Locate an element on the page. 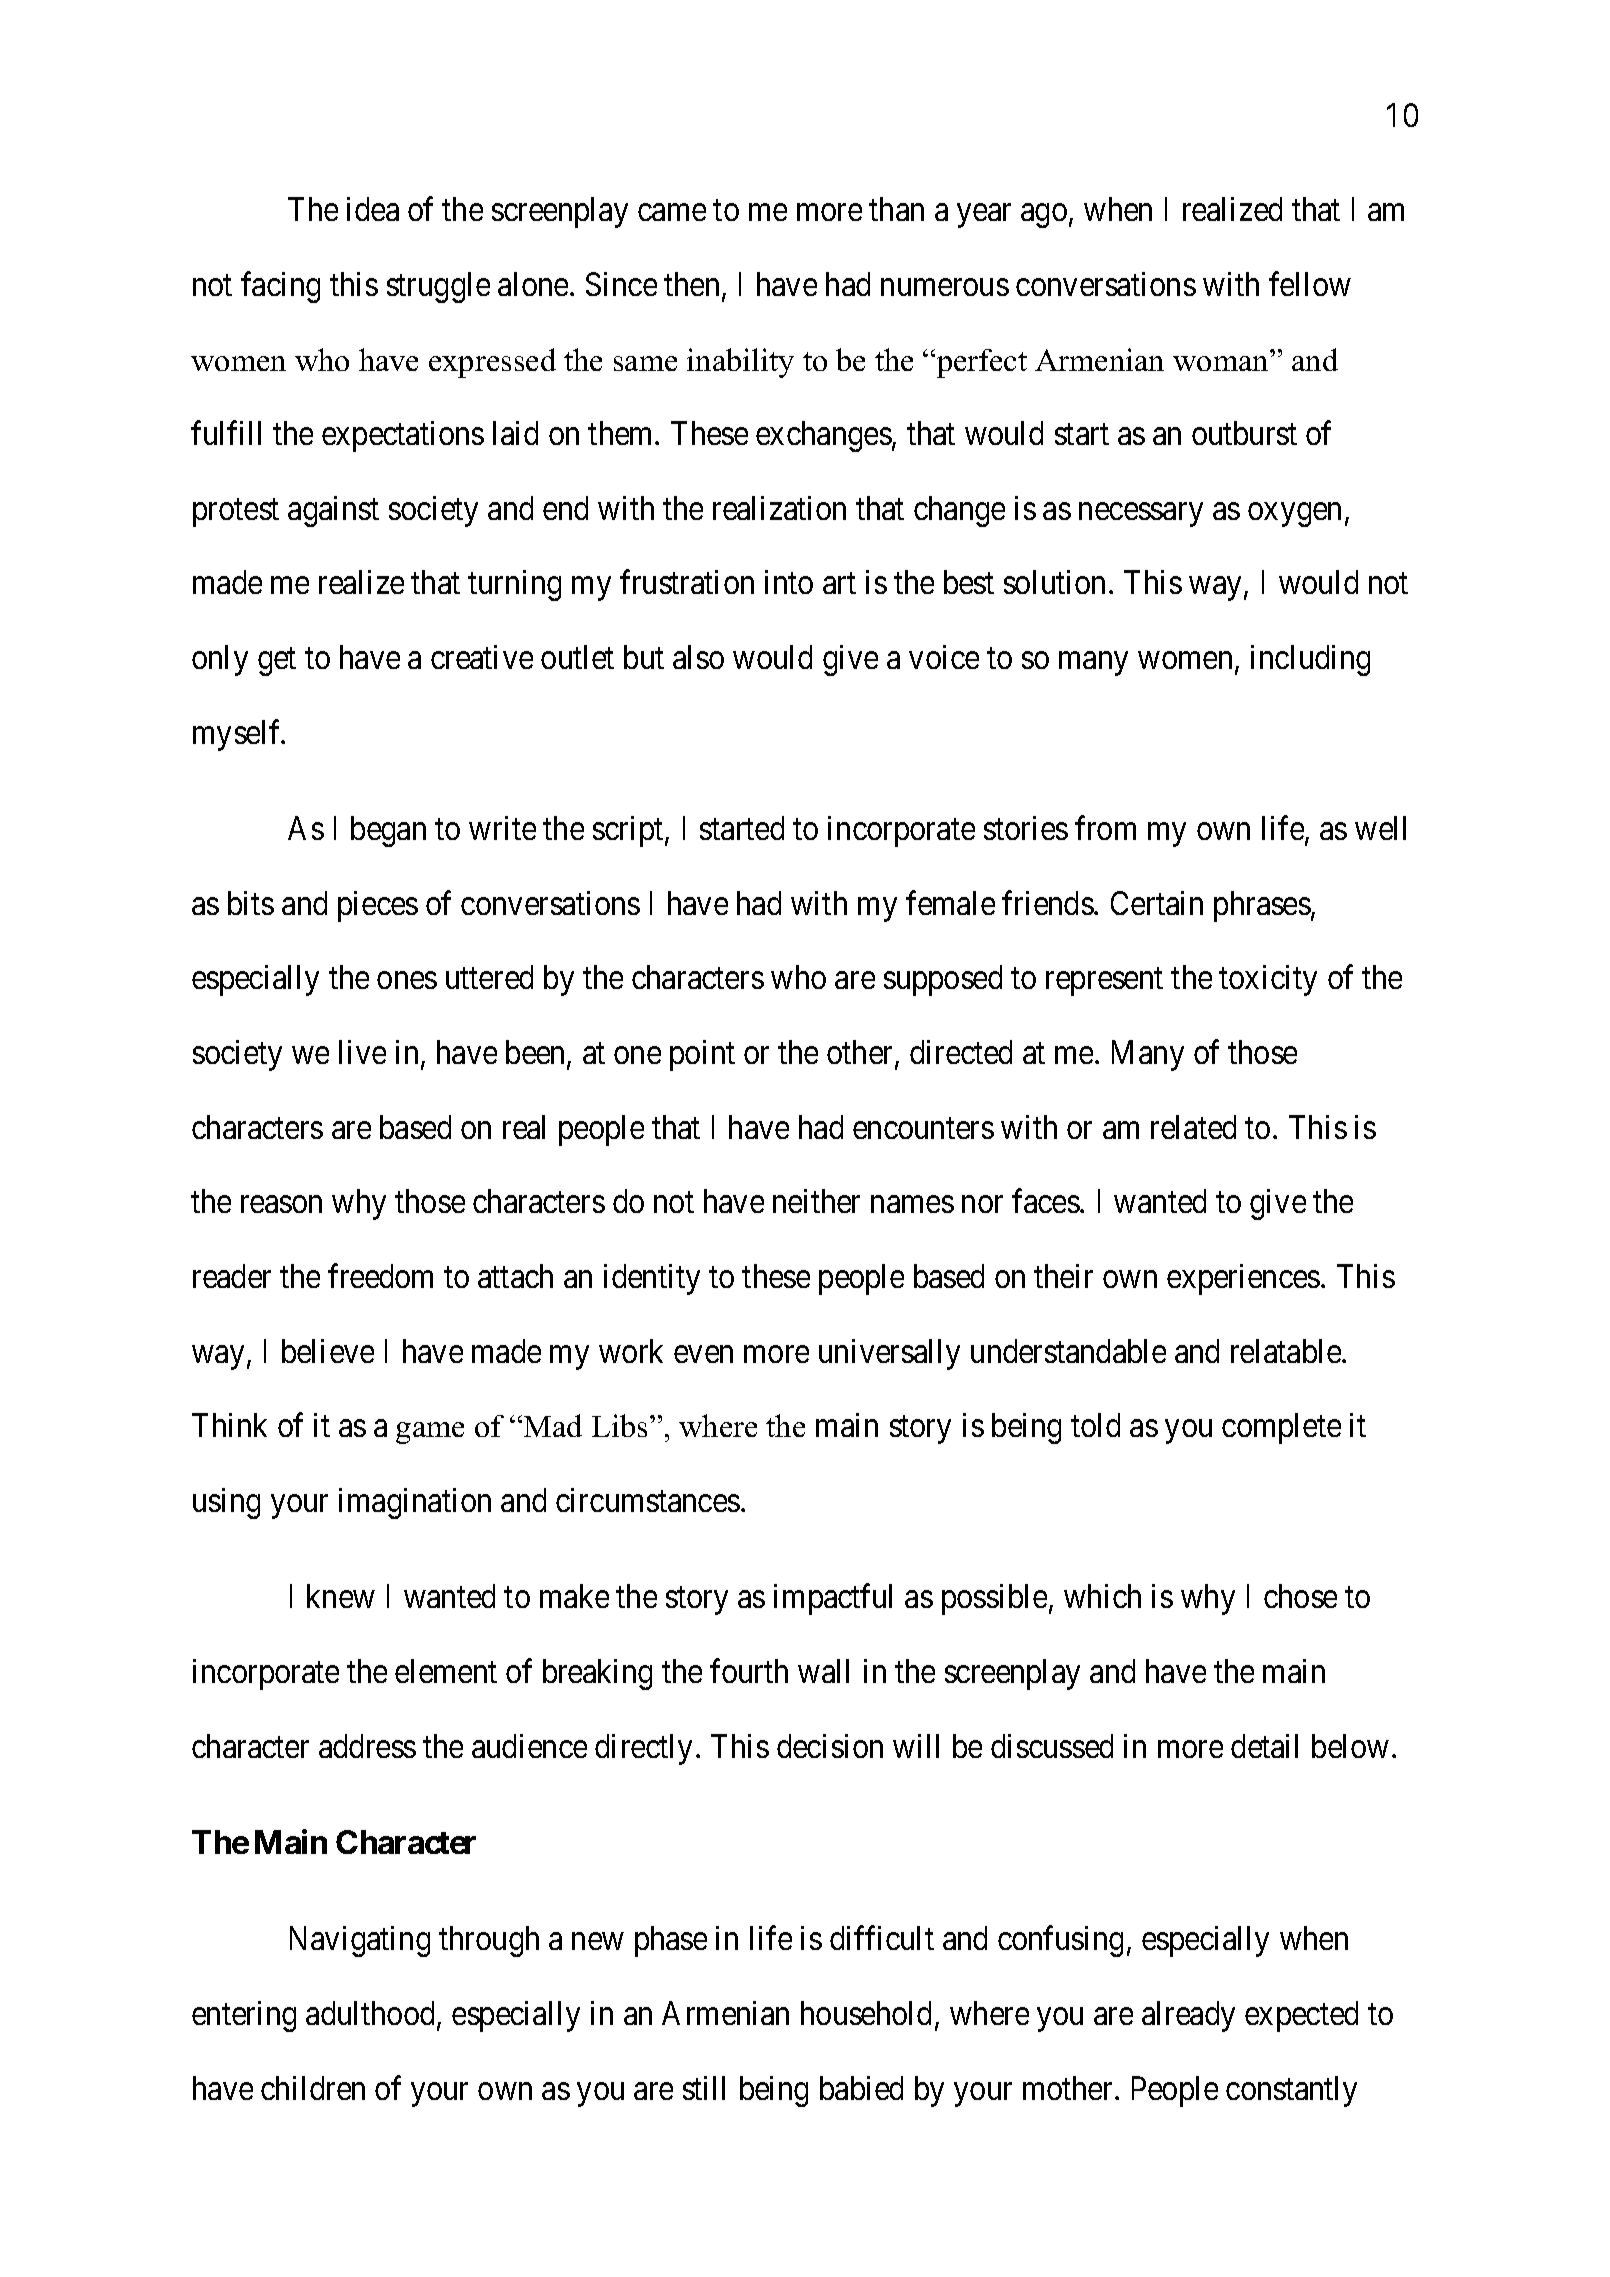 The width and height of the document is (1610, 2277). fellow is located at coordinates (1310, 284).
